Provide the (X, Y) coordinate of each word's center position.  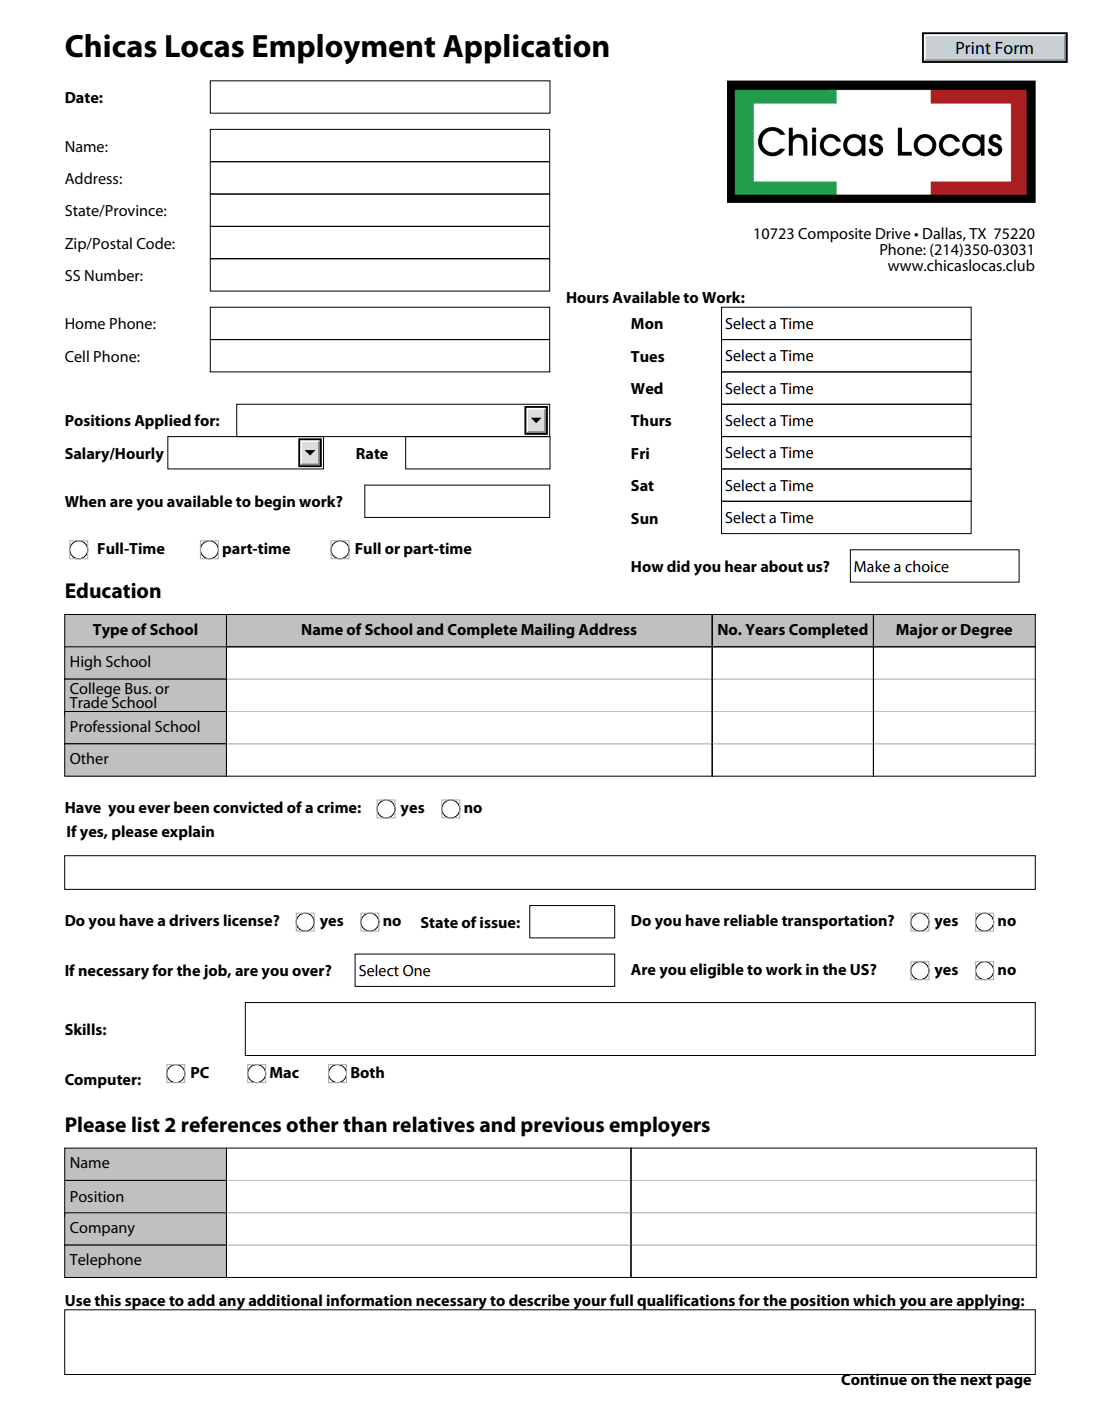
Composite (834, 235)
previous (562, 1127)
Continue (874, 1379)
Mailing (548, 631)
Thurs (651, 420)
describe (539, 1300)
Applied (162, 422)
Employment (344, 49)
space (145, 1304)
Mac (284, 1072)
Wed (647, 388)
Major (917, 631)
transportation (835, 922)
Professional (110, 726)
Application (526, 49)
